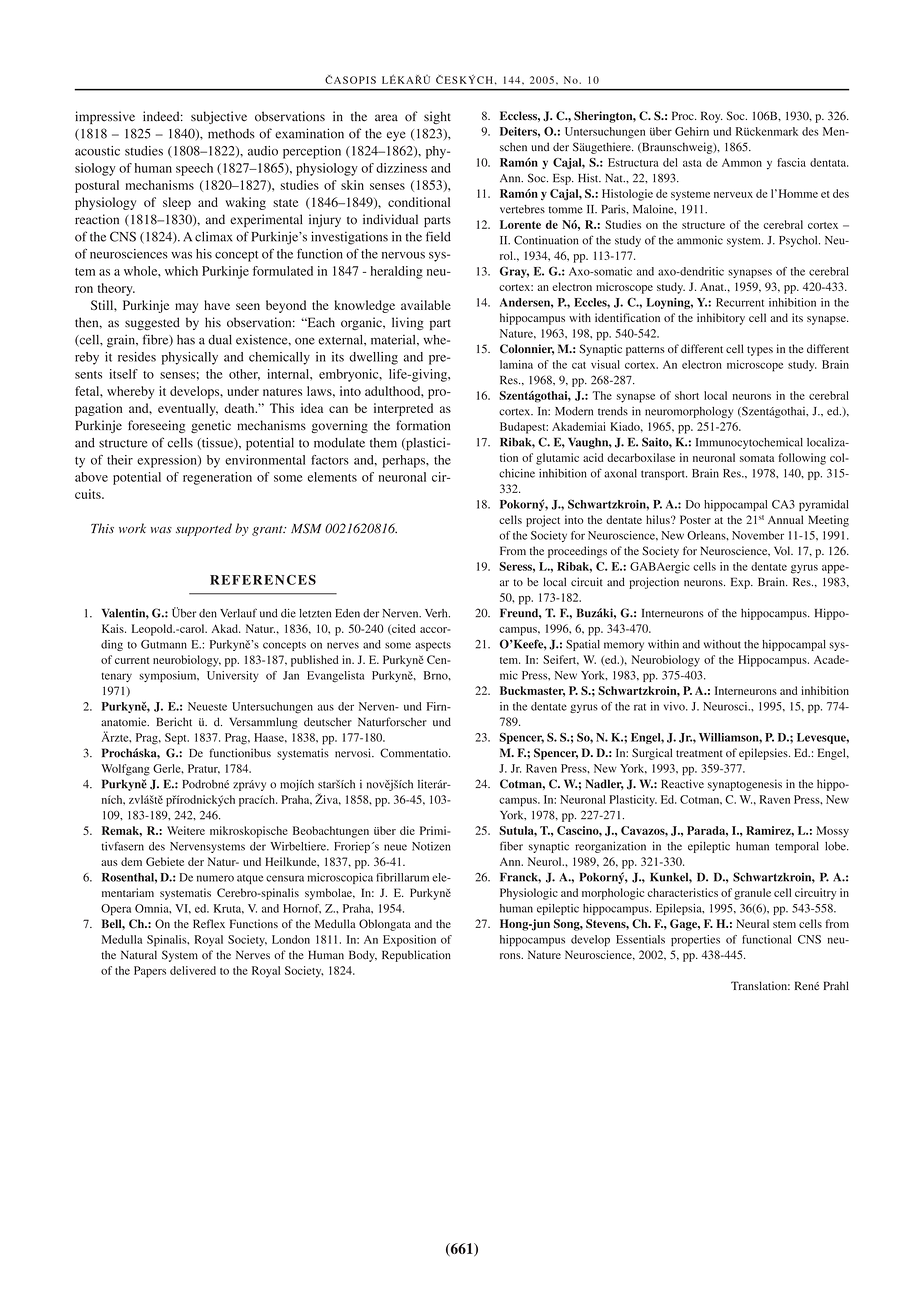 The width and height of the document is (924, 1308). Describe the element at coordinates (675, 706) in the document. I see `vivo` at that location.
